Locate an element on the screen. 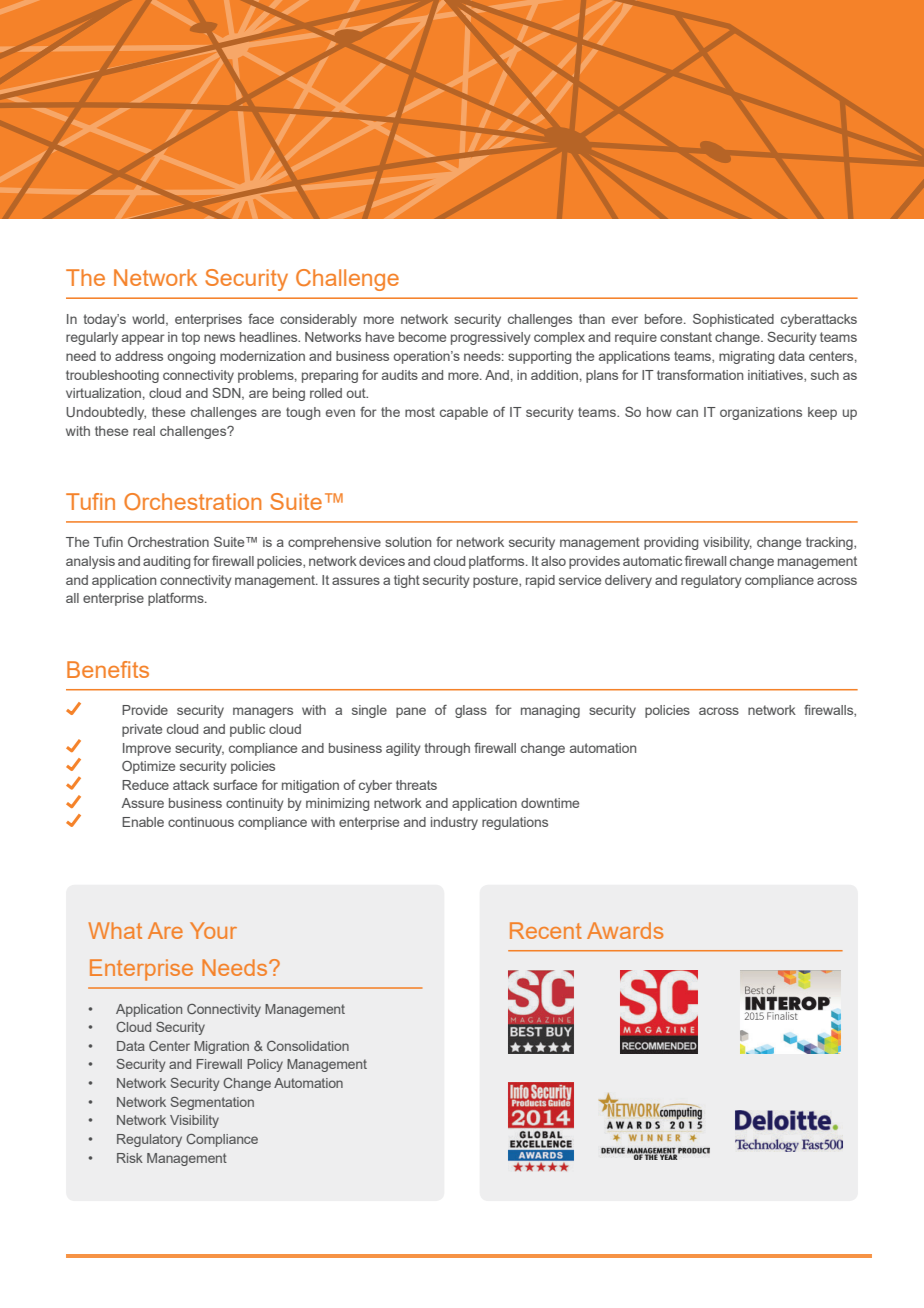 The image size is (924, 1308). through is located at coordinates (447, 749).
